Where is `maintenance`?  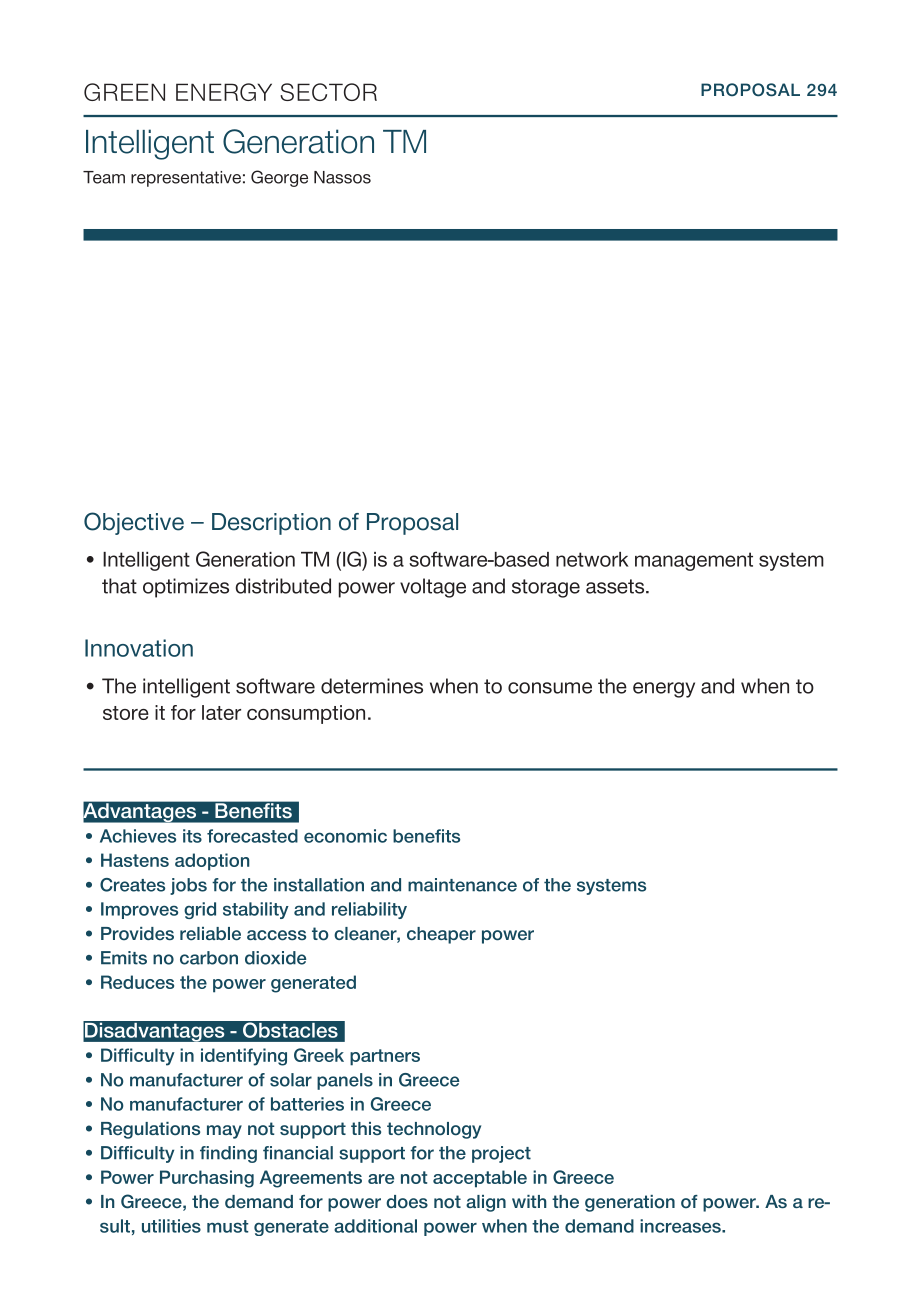 maintenance is located at coordinates (462, 885).
